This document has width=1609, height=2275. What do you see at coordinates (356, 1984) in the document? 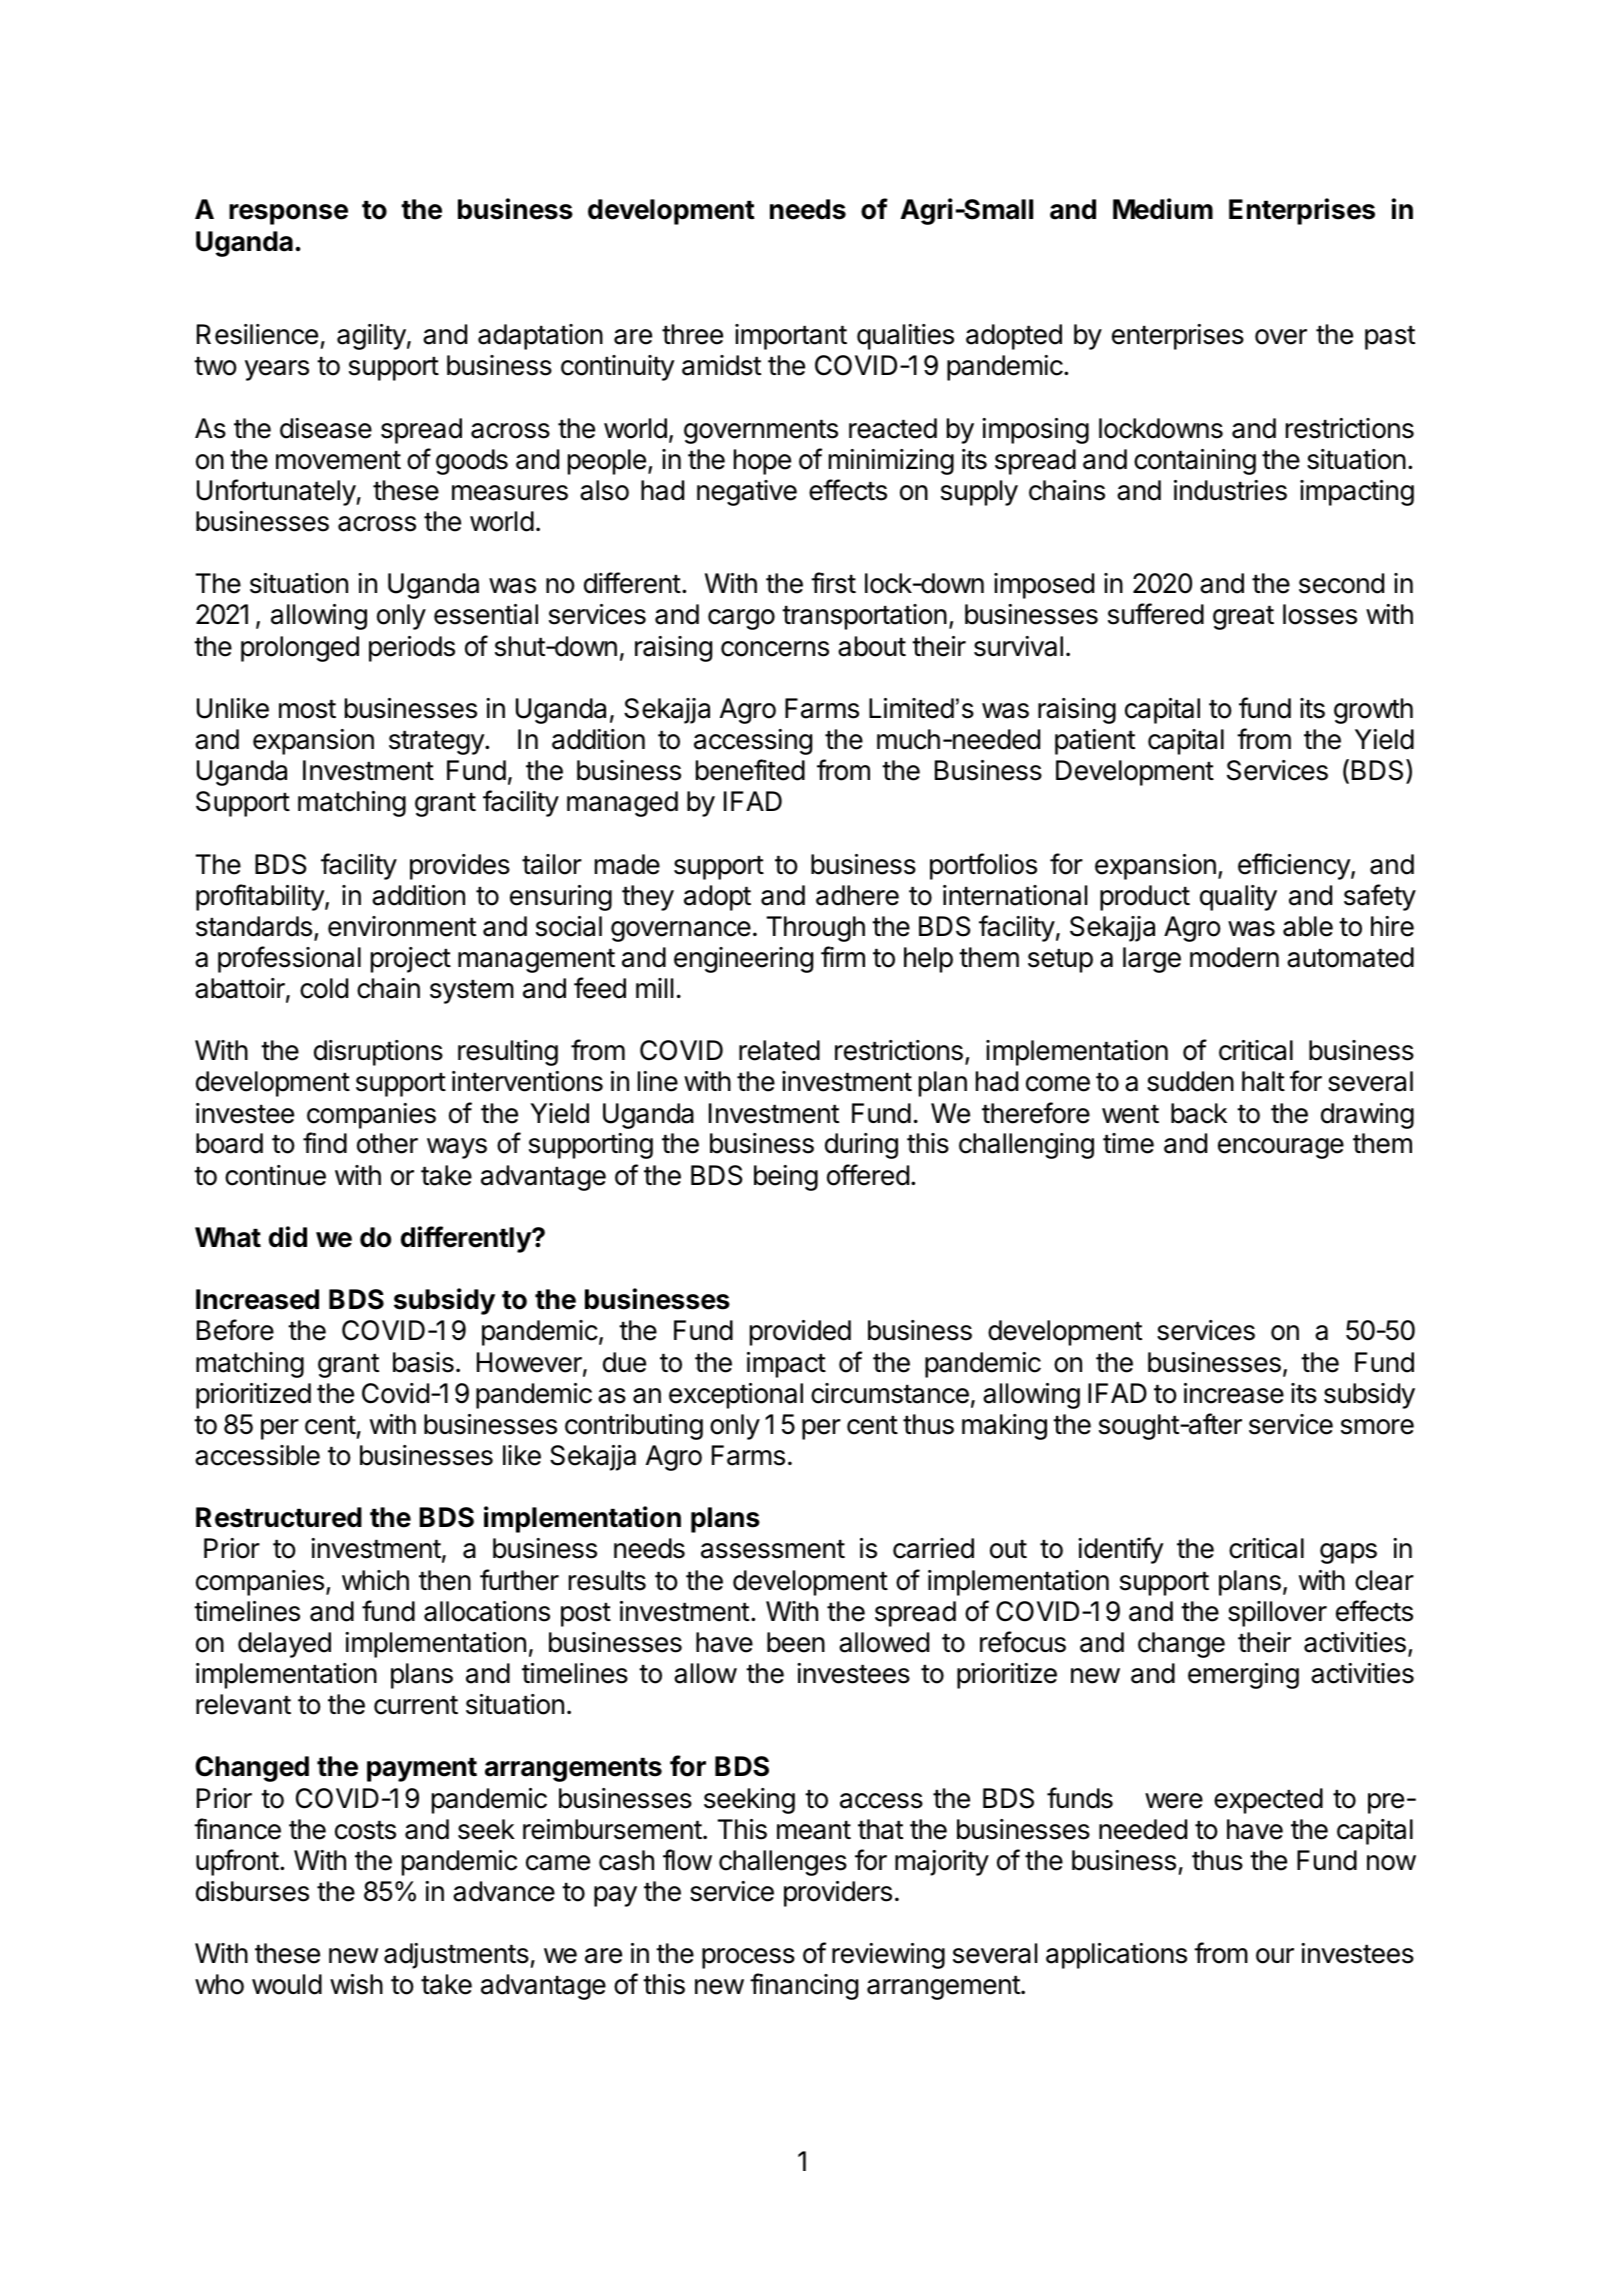
I see `wish` at bounding box center [356, 1984].
